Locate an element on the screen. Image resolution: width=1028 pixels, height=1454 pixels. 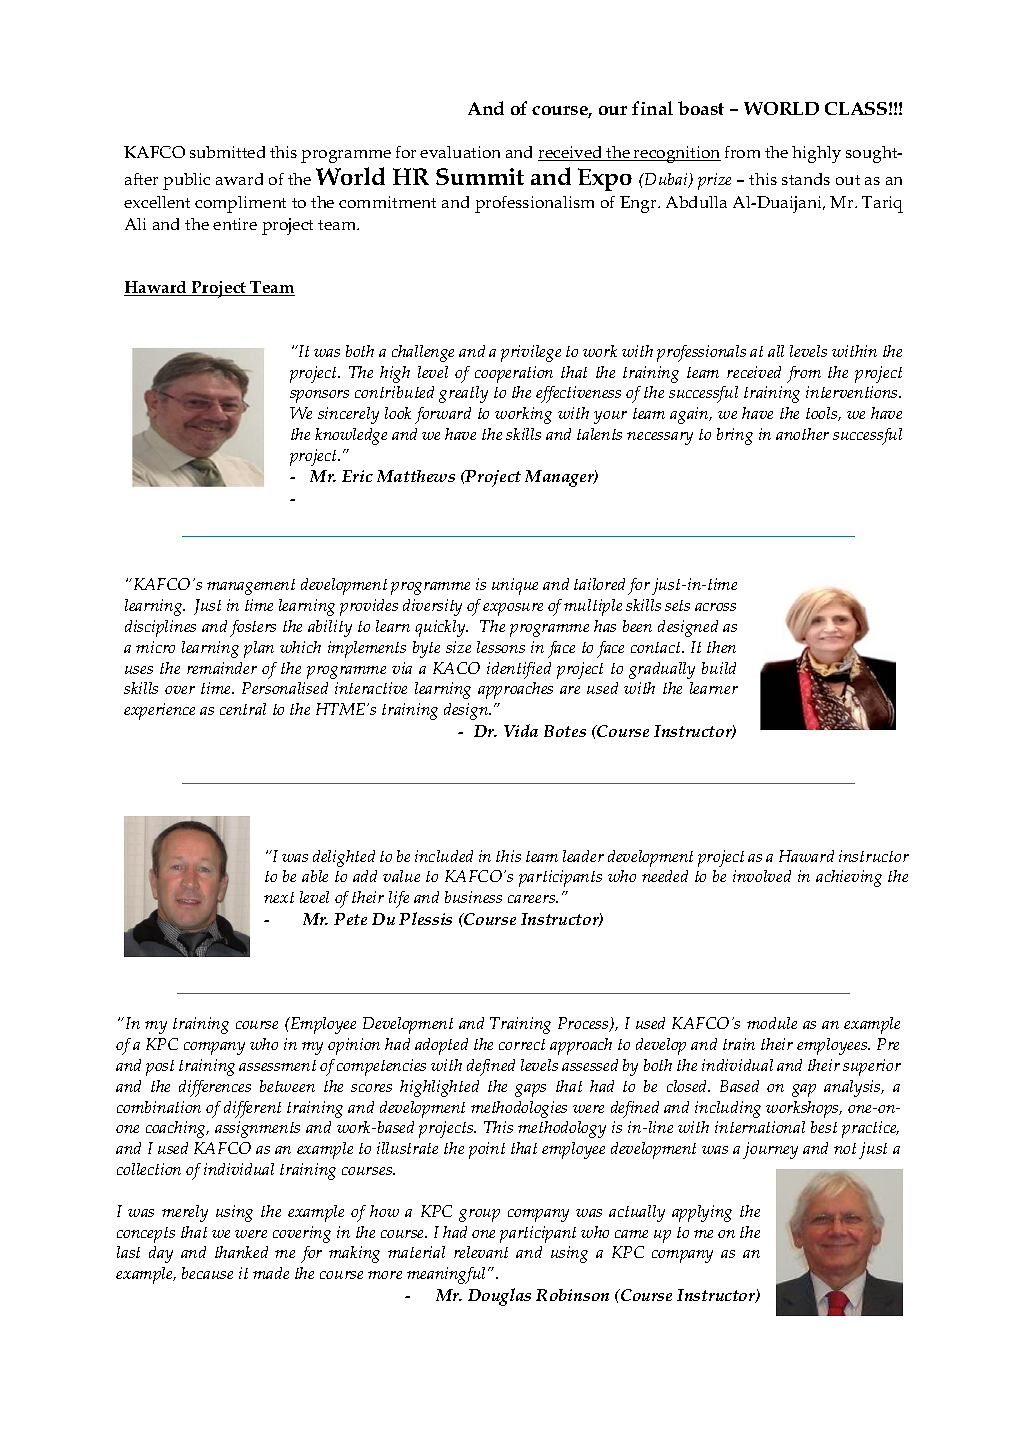
central is located at coordinates (243, 709).
